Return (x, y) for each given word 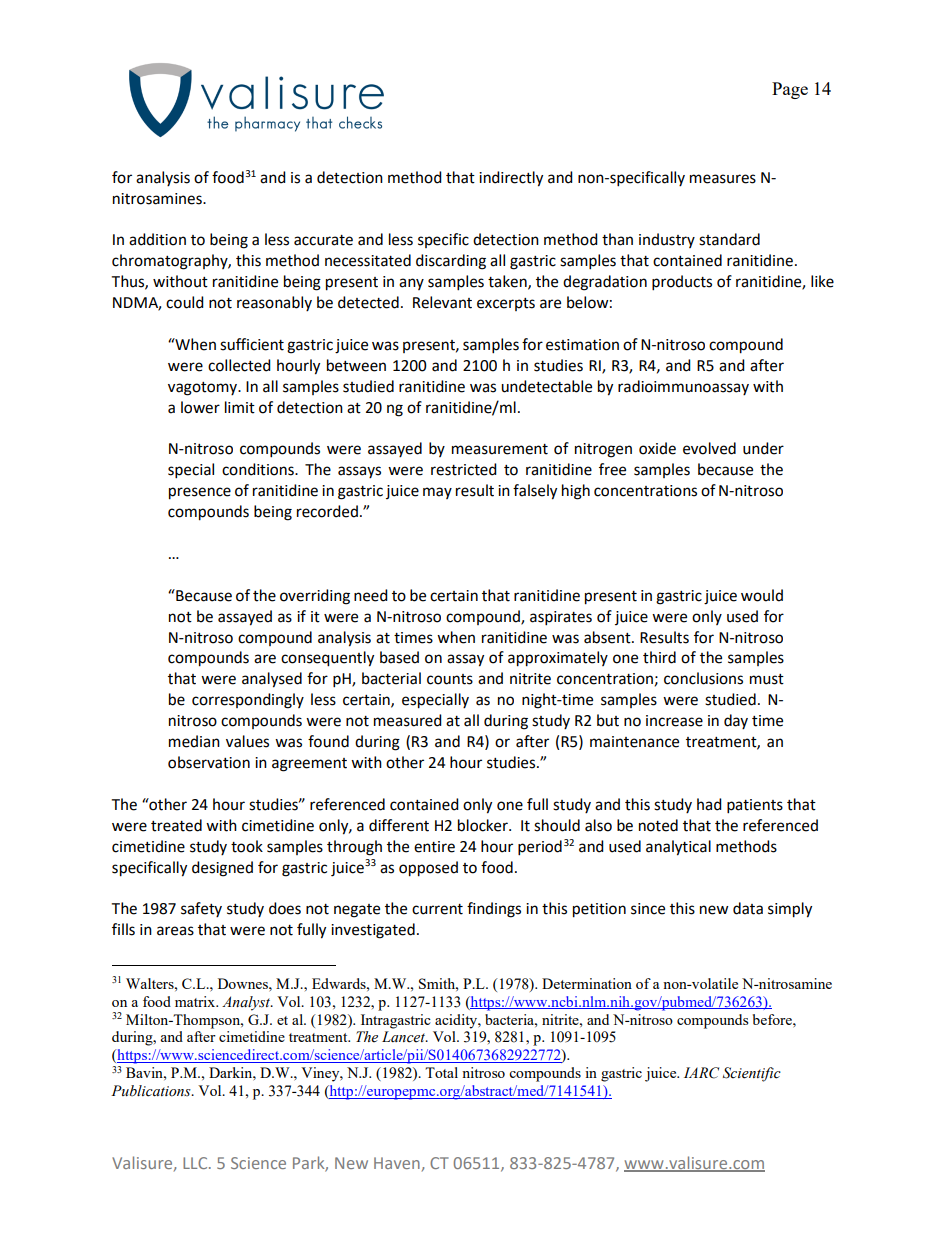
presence (200, 493)
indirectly (511, 179)
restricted (464, 469)
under (763, 448)
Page (790, 90)
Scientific (752, 1074)
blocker (484, 825)
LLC (196, 1163)
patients (755, 806)
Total (441, 1072)
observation (209, 762)
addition (157, 239)
